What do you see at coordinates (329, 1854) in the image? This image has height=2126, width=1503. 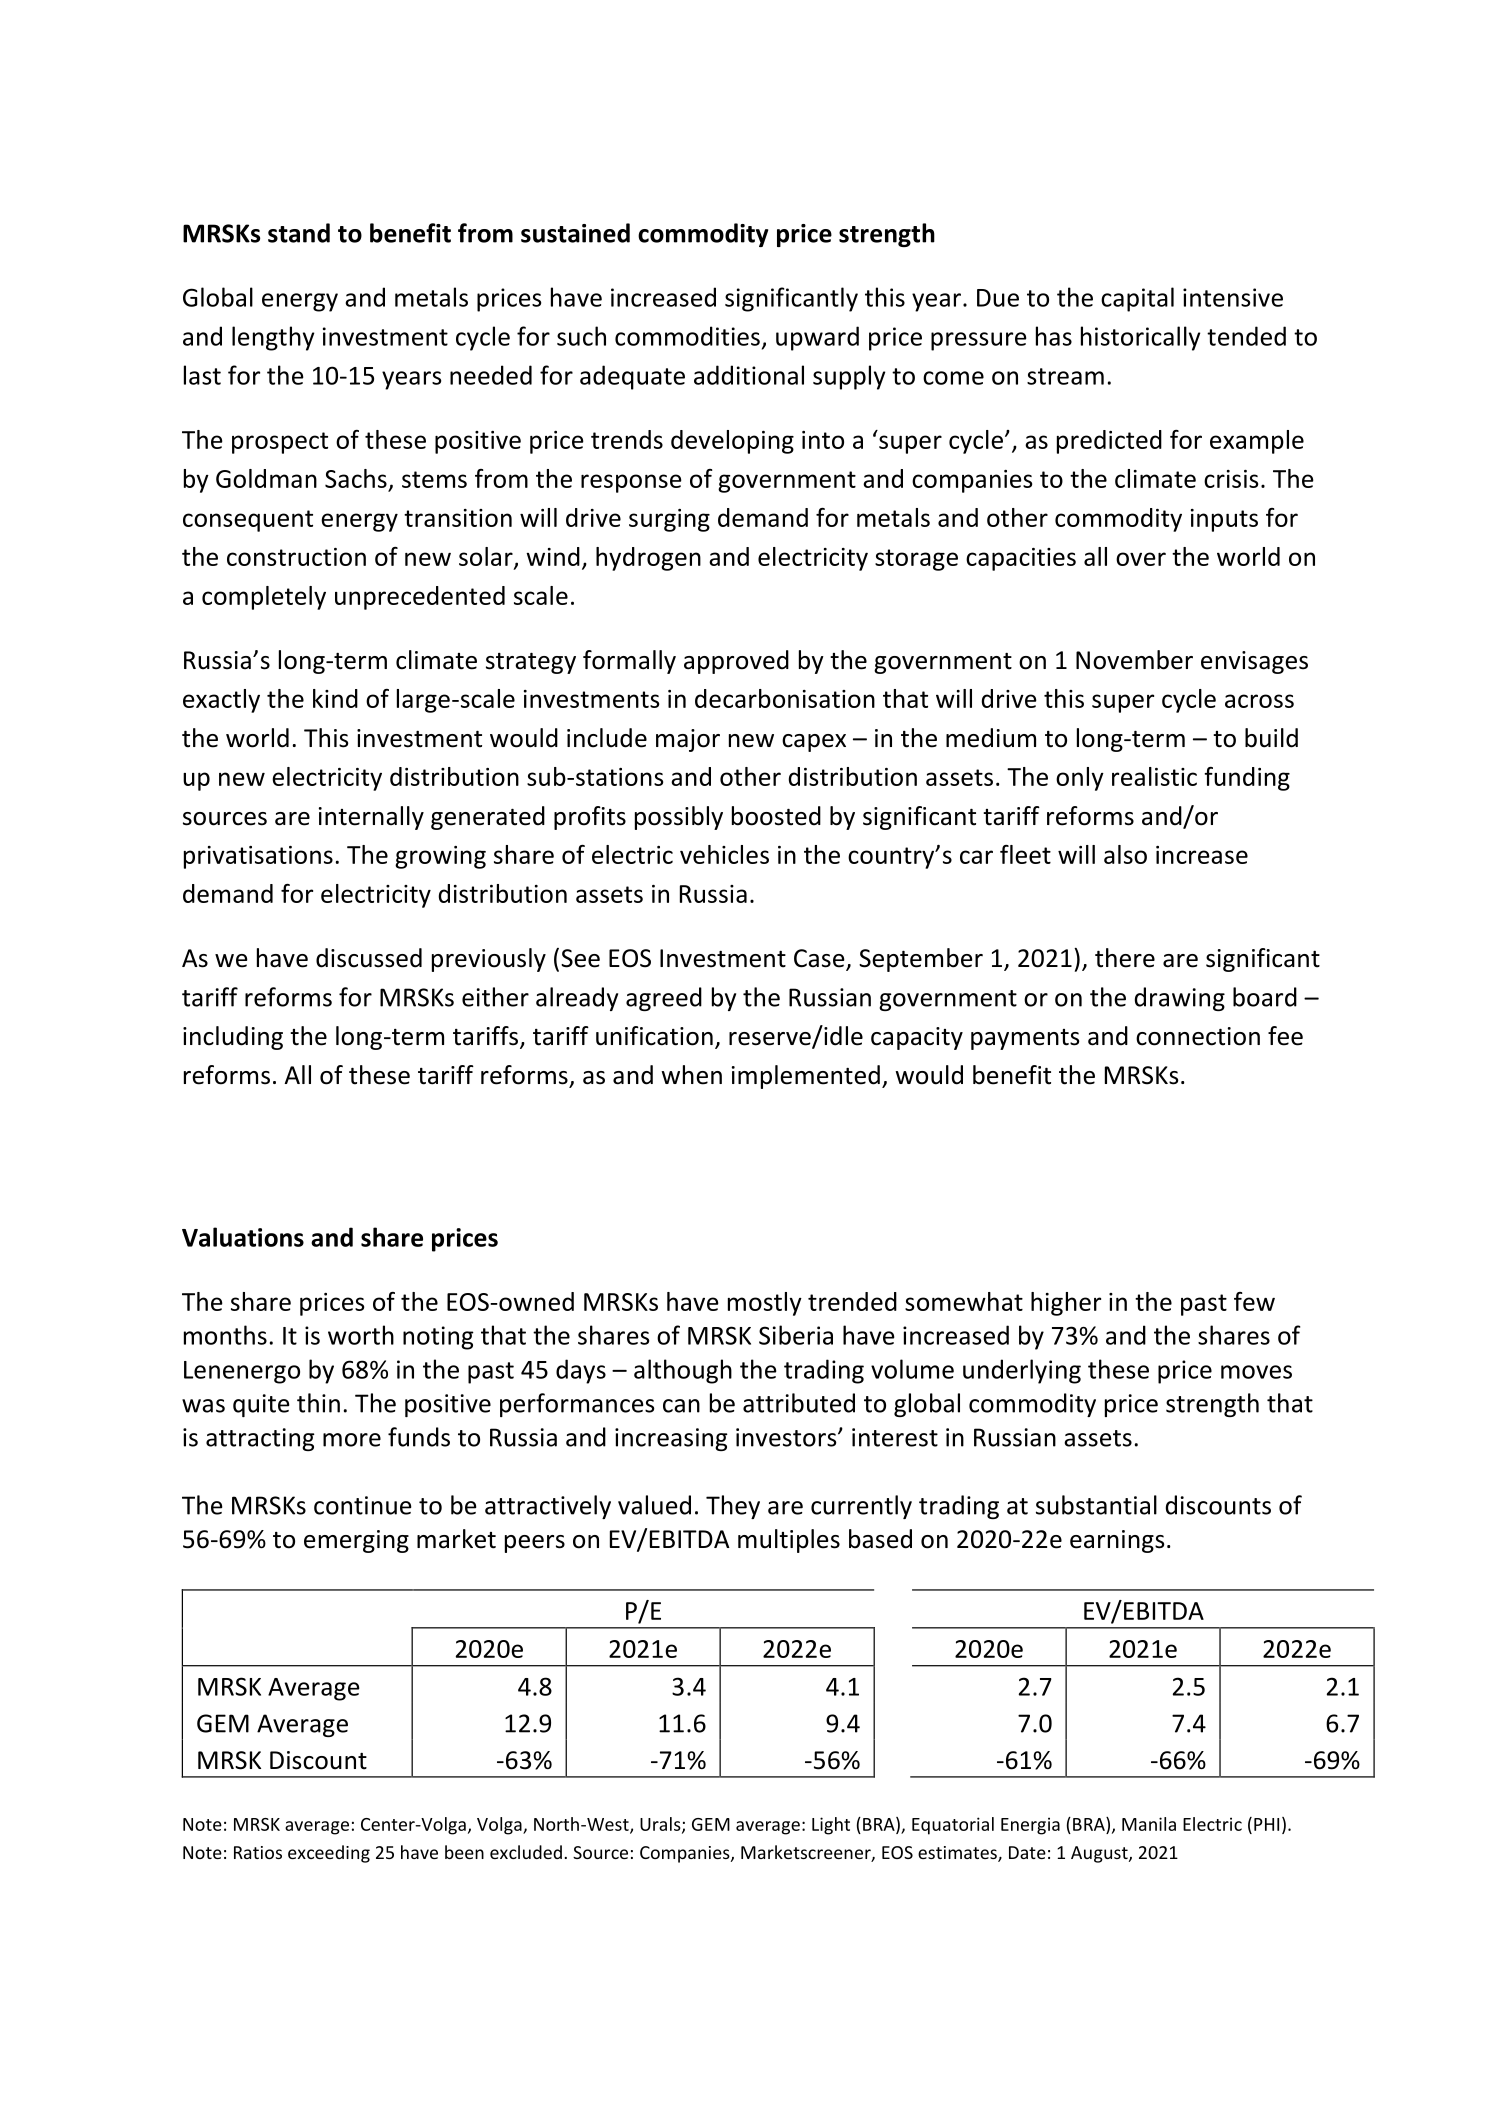 I see `exceeding` at bounding box center [329, 1854].
